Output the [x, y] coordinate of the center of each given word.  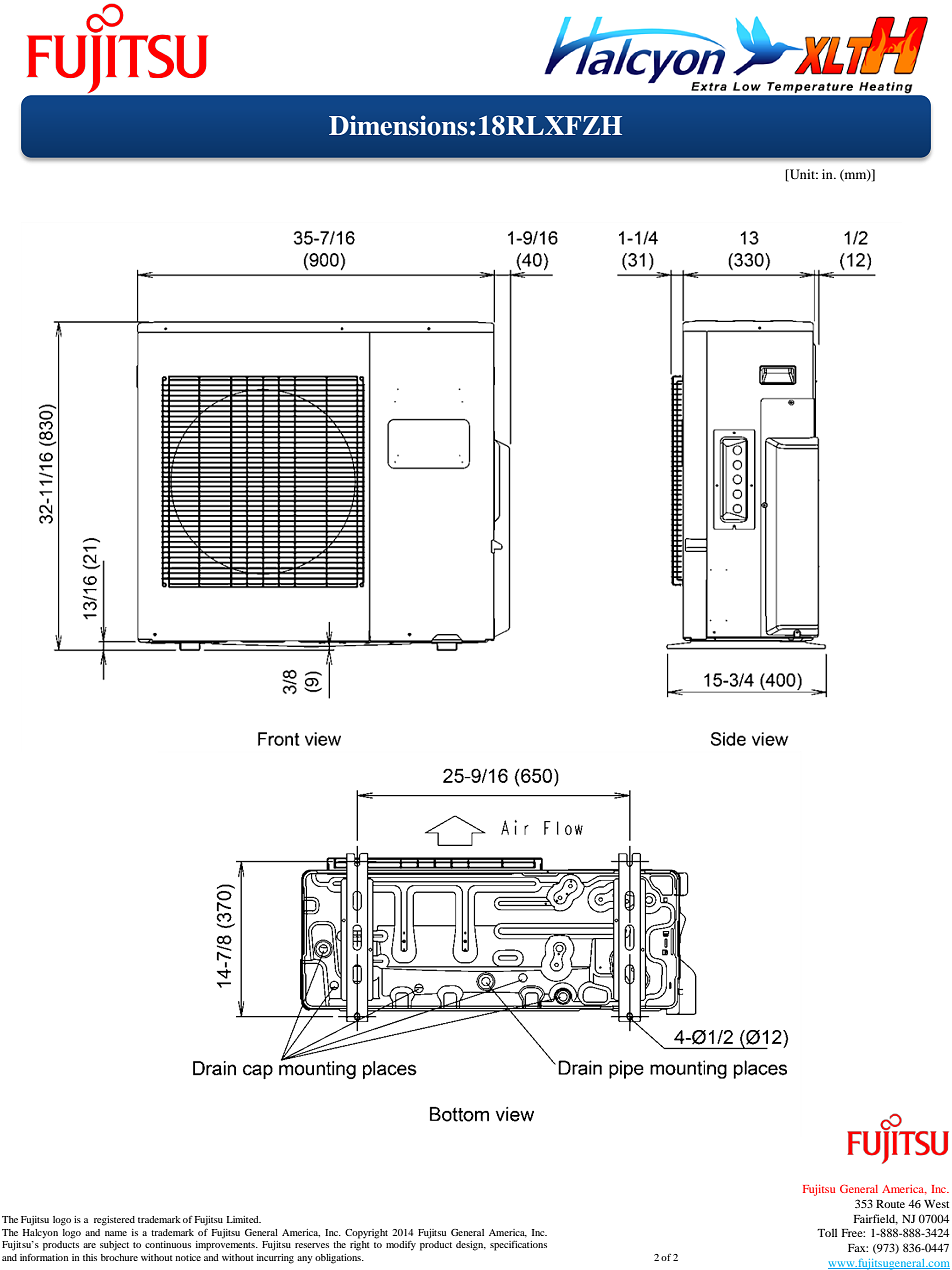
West [936, 1204]
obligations [339, 1259]
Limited [243, 1219]
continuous [168, 1244]
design [471, 1246]
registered [114, 1221]
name [116, 1233]
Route [890, 1204]
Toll [827, 1233]
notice [188, 1257]
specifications [518, 1246]
